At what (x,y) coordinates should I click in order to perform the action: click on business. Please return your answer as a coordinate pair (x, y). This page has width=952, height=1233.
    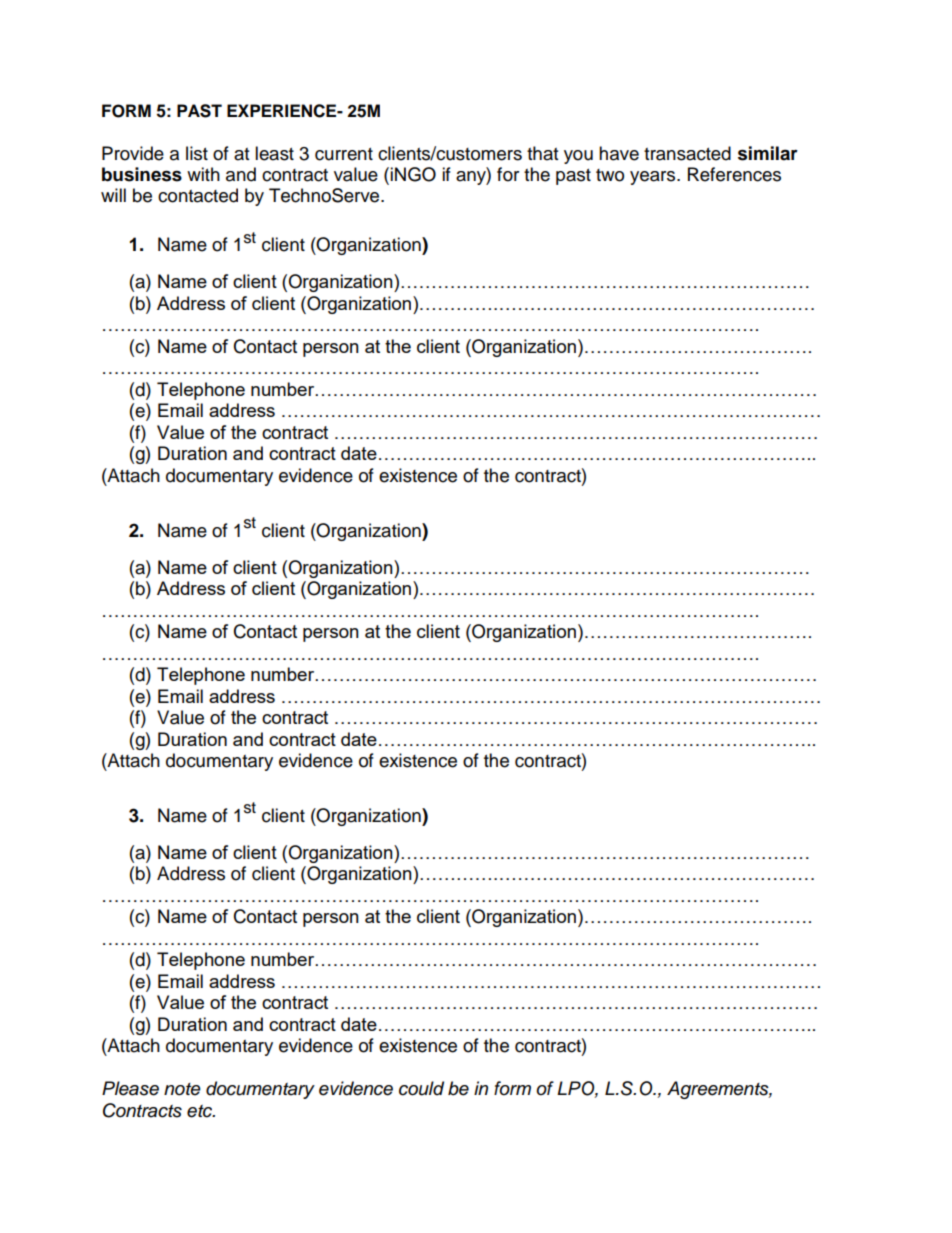
    Looking at the image, I should click on (142, 174).
